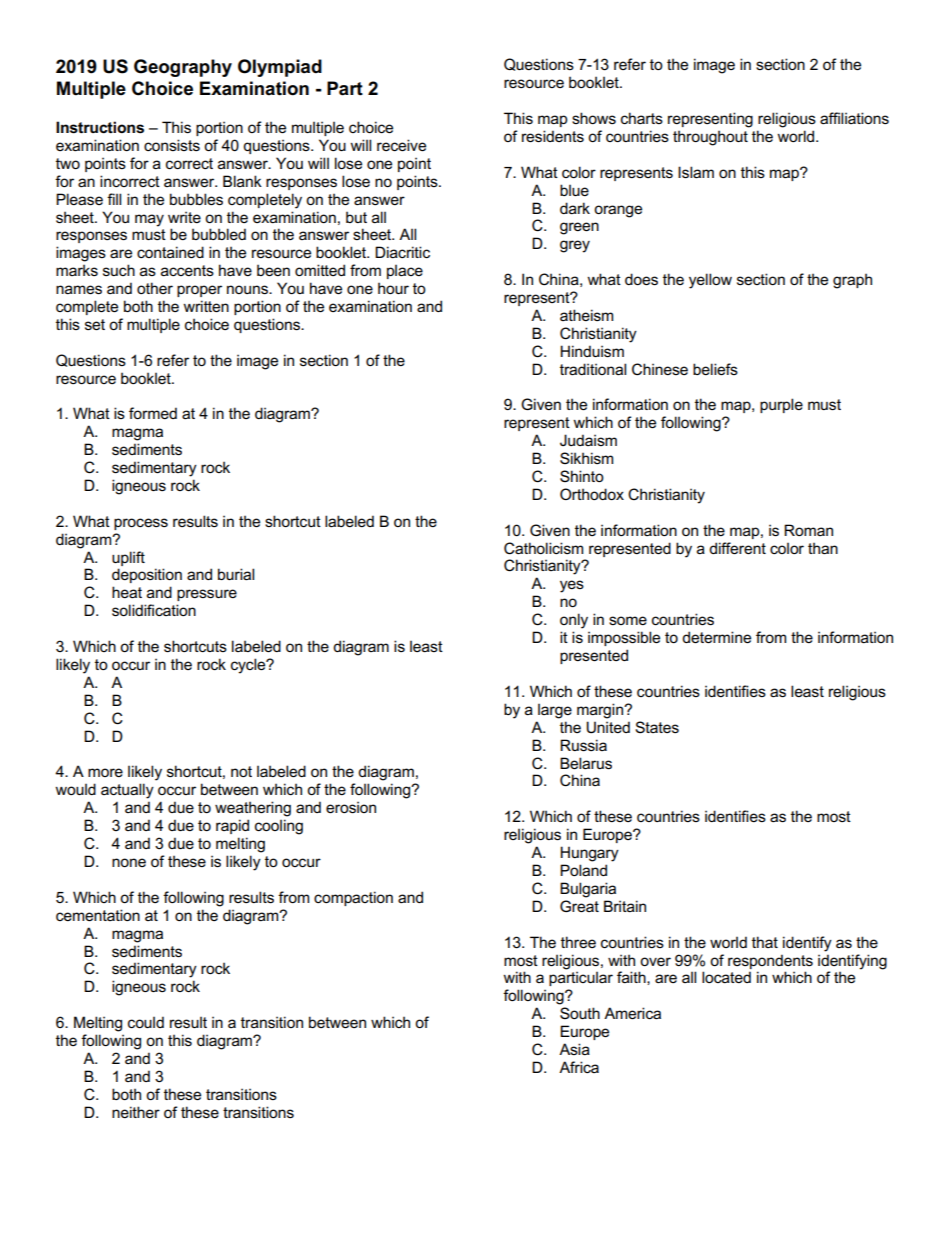 The image size is (952, 1233). I want to click on formed, so click(153, 413).
